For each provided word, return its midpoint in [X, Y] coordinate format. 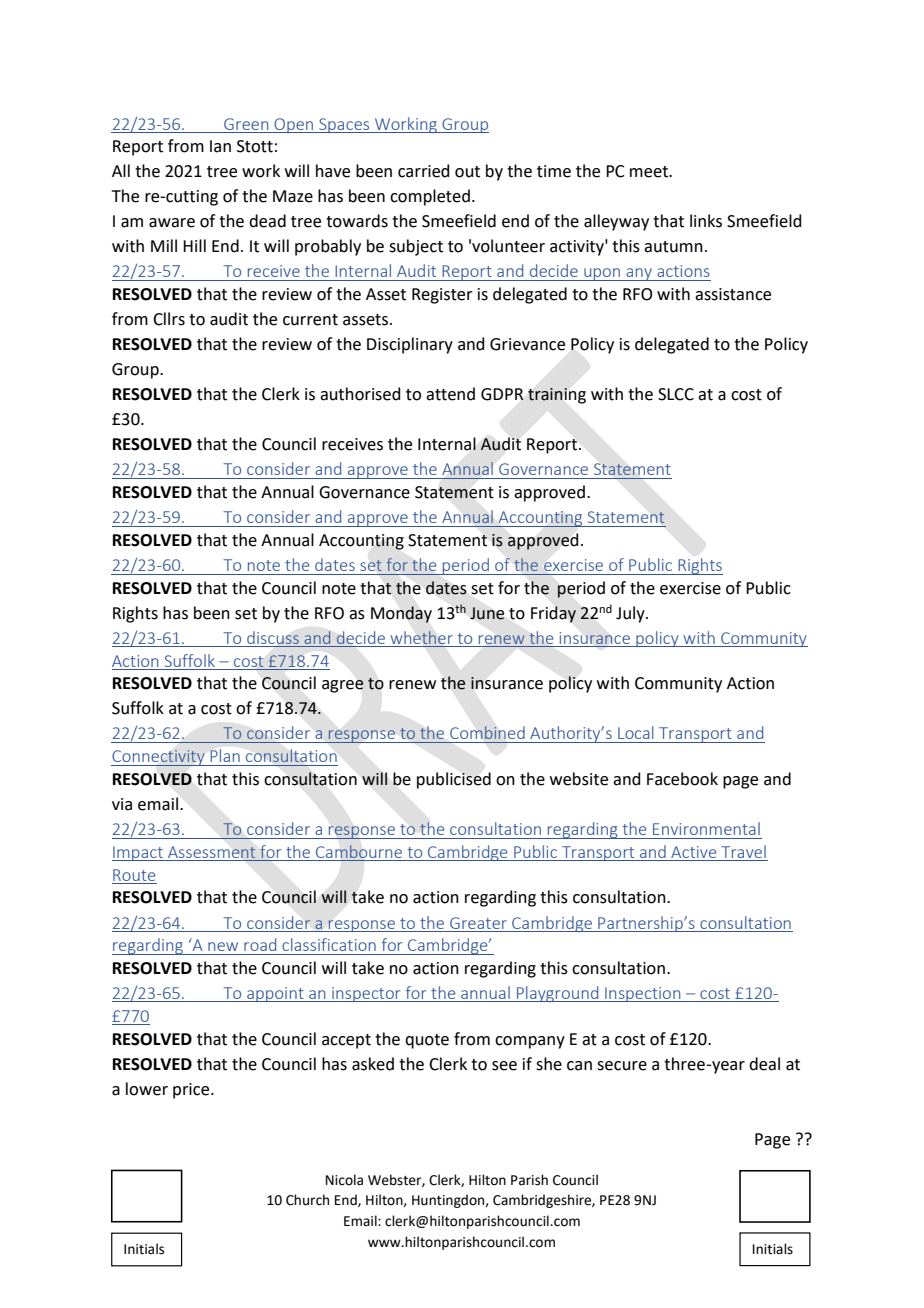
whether [421, 639]
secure [622, 1066]
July [631, 614]
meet [650, 172]
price [192, 1091]
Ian [220, 146]
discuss [273, 639]
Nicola [344, 1180]
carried [424, 171]
